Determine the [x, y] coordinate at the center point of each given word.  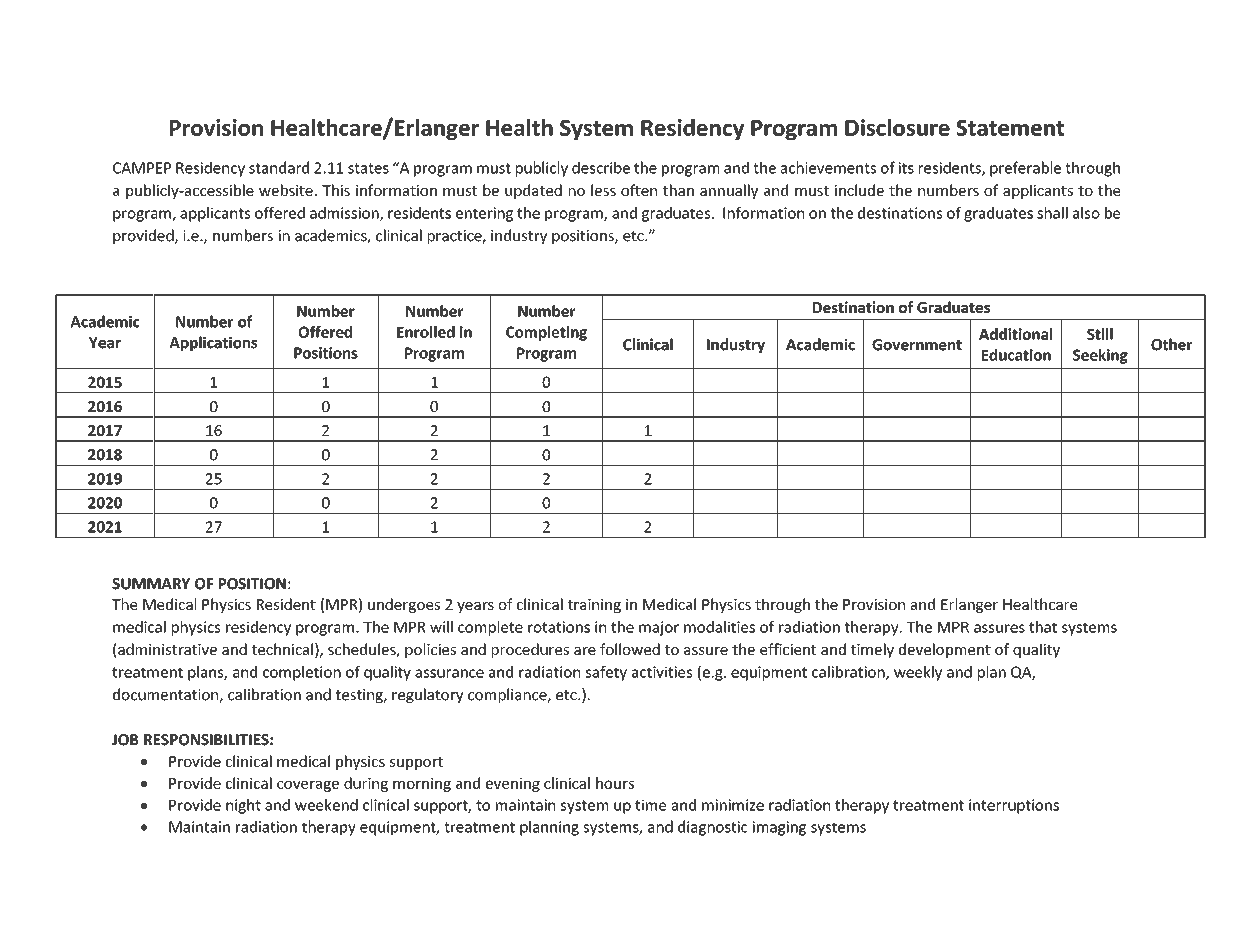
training [594, 606]
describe [601, 167]
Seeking [1100, 356]
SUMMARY [151, 584]
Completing [546, 333]
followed [630, 649]
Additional [1015, 334]
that [1043, 627]
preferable [1025, 169]
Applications [213, 343]
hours [615, 783]
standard [279, 167]
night [243, 806]
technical [282, 649]
